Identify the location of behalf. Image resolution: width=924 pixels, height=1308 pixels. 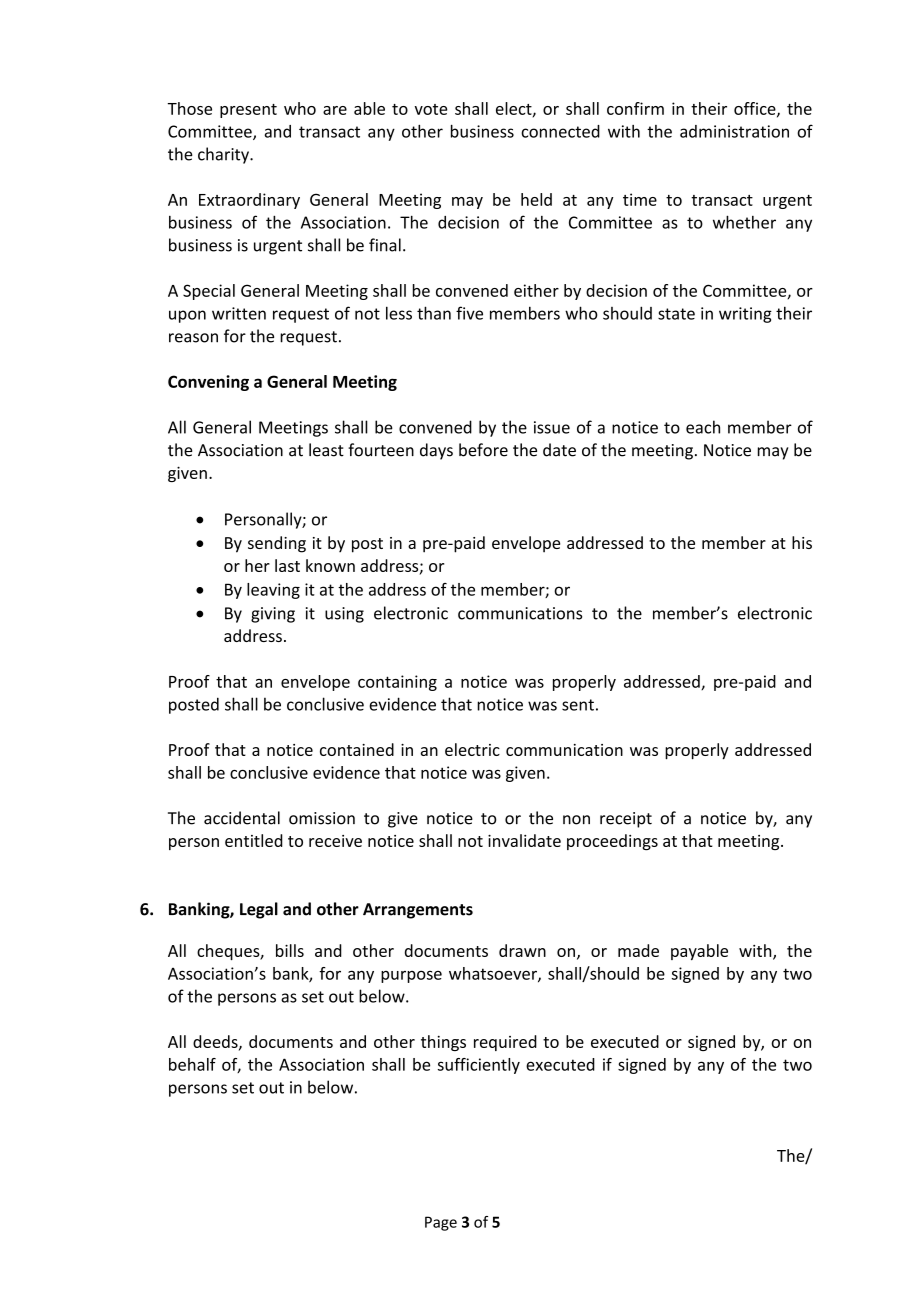
(192, 1064).
